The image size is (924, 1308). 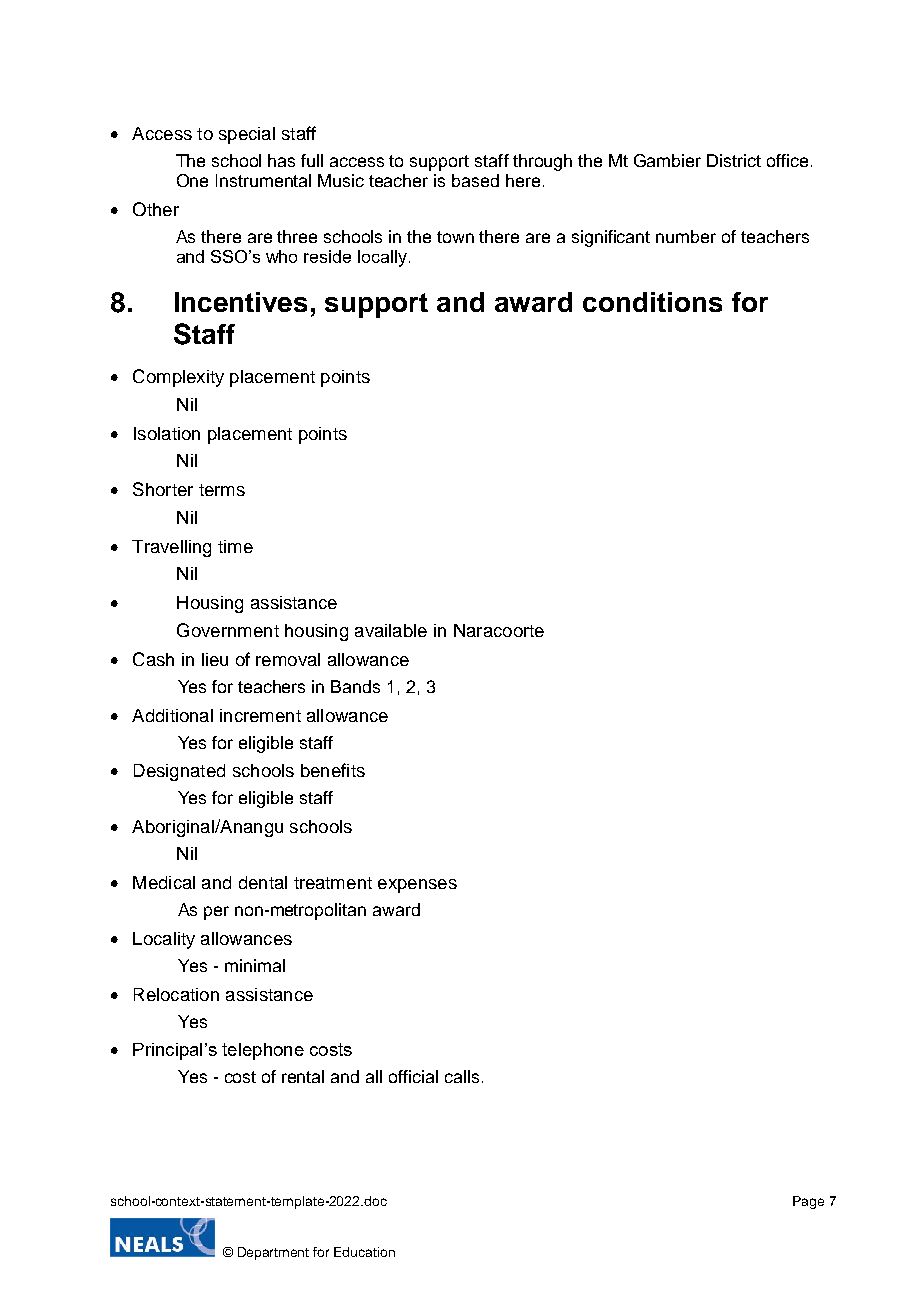 What do you see at coordinates (263, 180) in the screenshot?
I see `Instrumental` at bounding box center [263, 180].
